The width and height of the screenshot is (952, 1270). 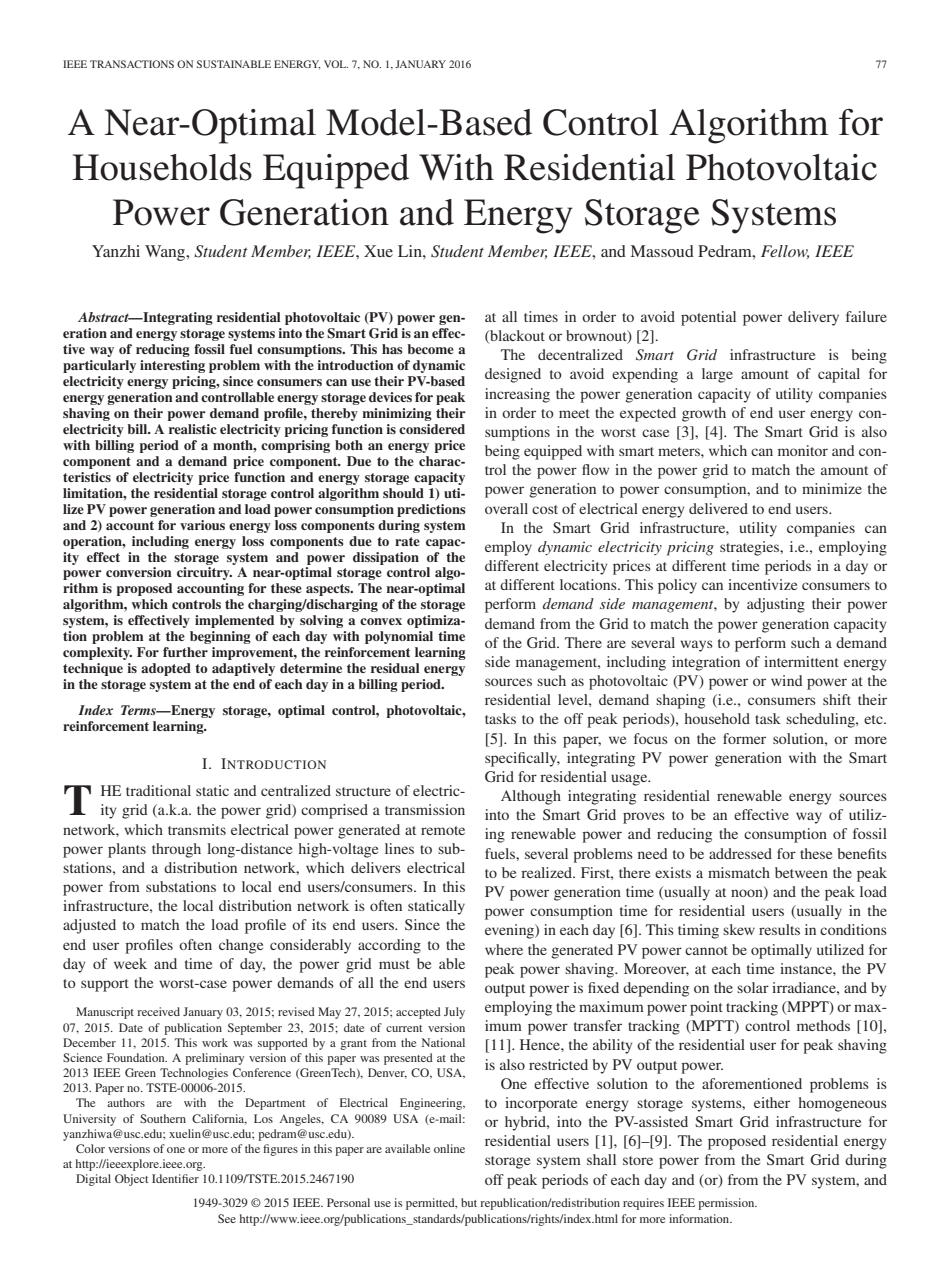 I want to click on online, so click(x=449, y=1148).
